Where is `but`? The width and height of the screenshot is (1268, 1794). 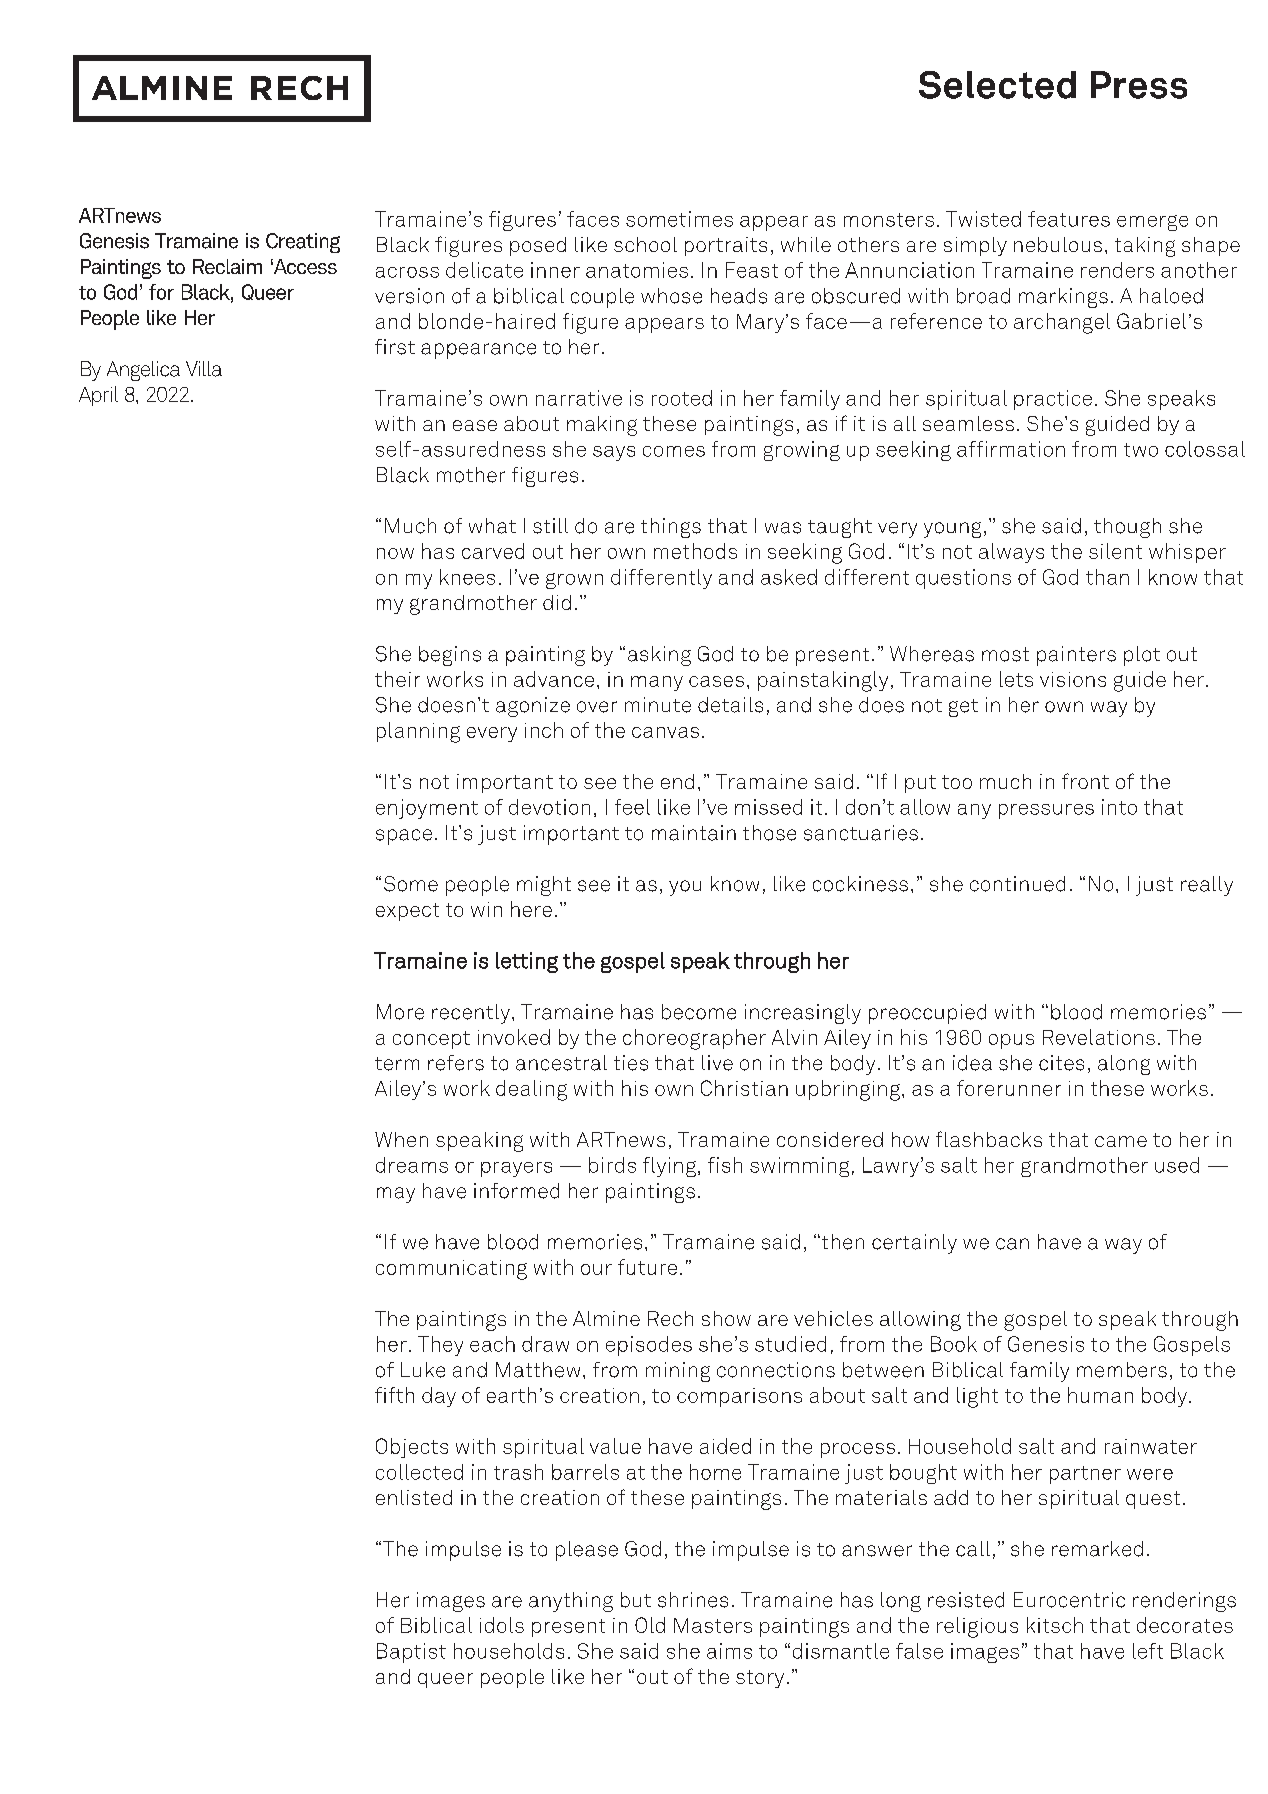
but is located at coordinates (636, 1600).
